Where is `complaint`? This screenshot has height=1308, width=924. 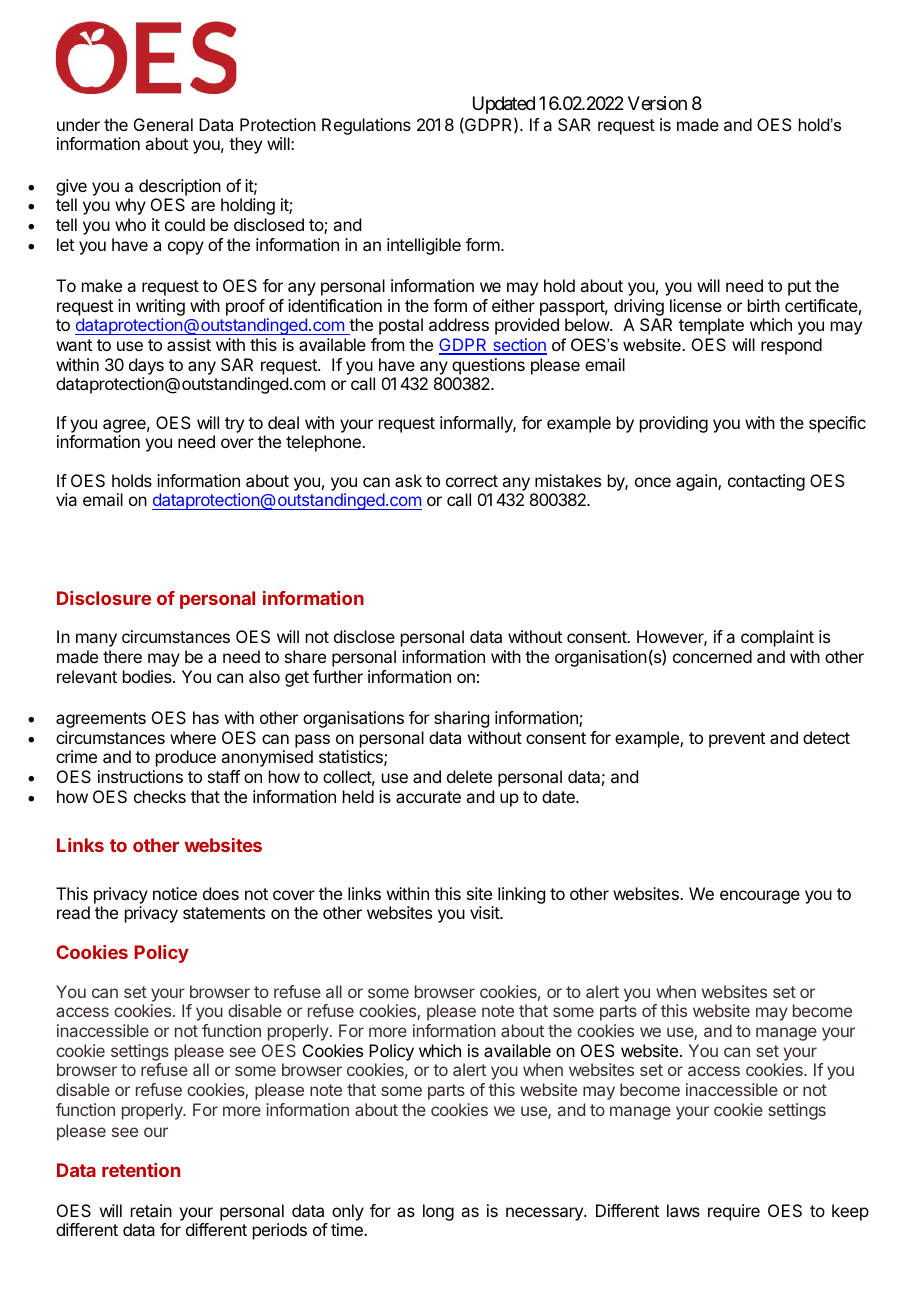 complaint is located at coordinates (777, 638).
